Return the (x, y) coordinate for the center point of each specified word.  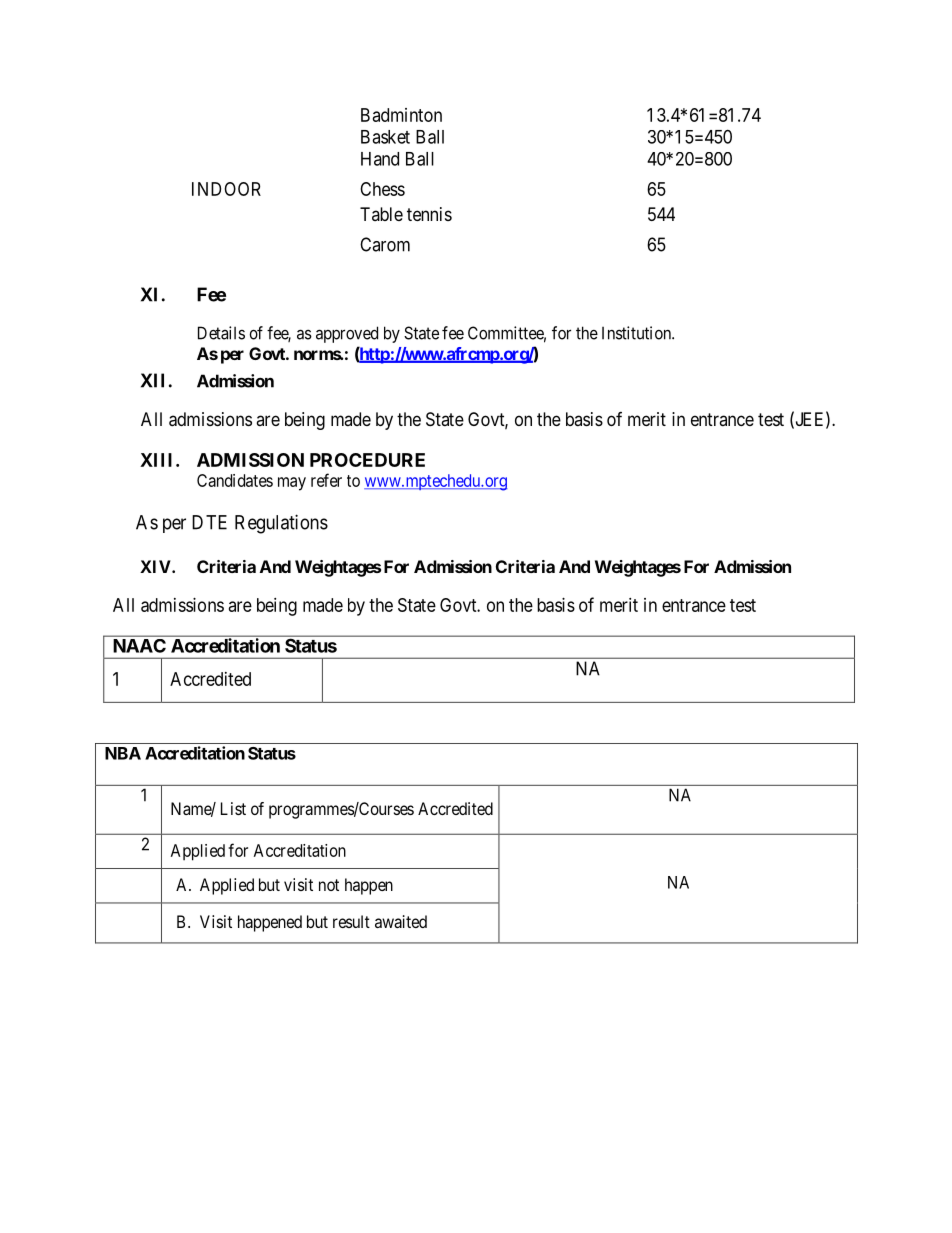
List (233, 808)
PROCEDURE (367, 460)
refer (326, 480)
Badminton (401, 115)
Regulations (281, 524)
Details (221, 333)
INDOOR (226, 189)
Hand (380, 159)
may (292, 484)
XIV (156, 566)
